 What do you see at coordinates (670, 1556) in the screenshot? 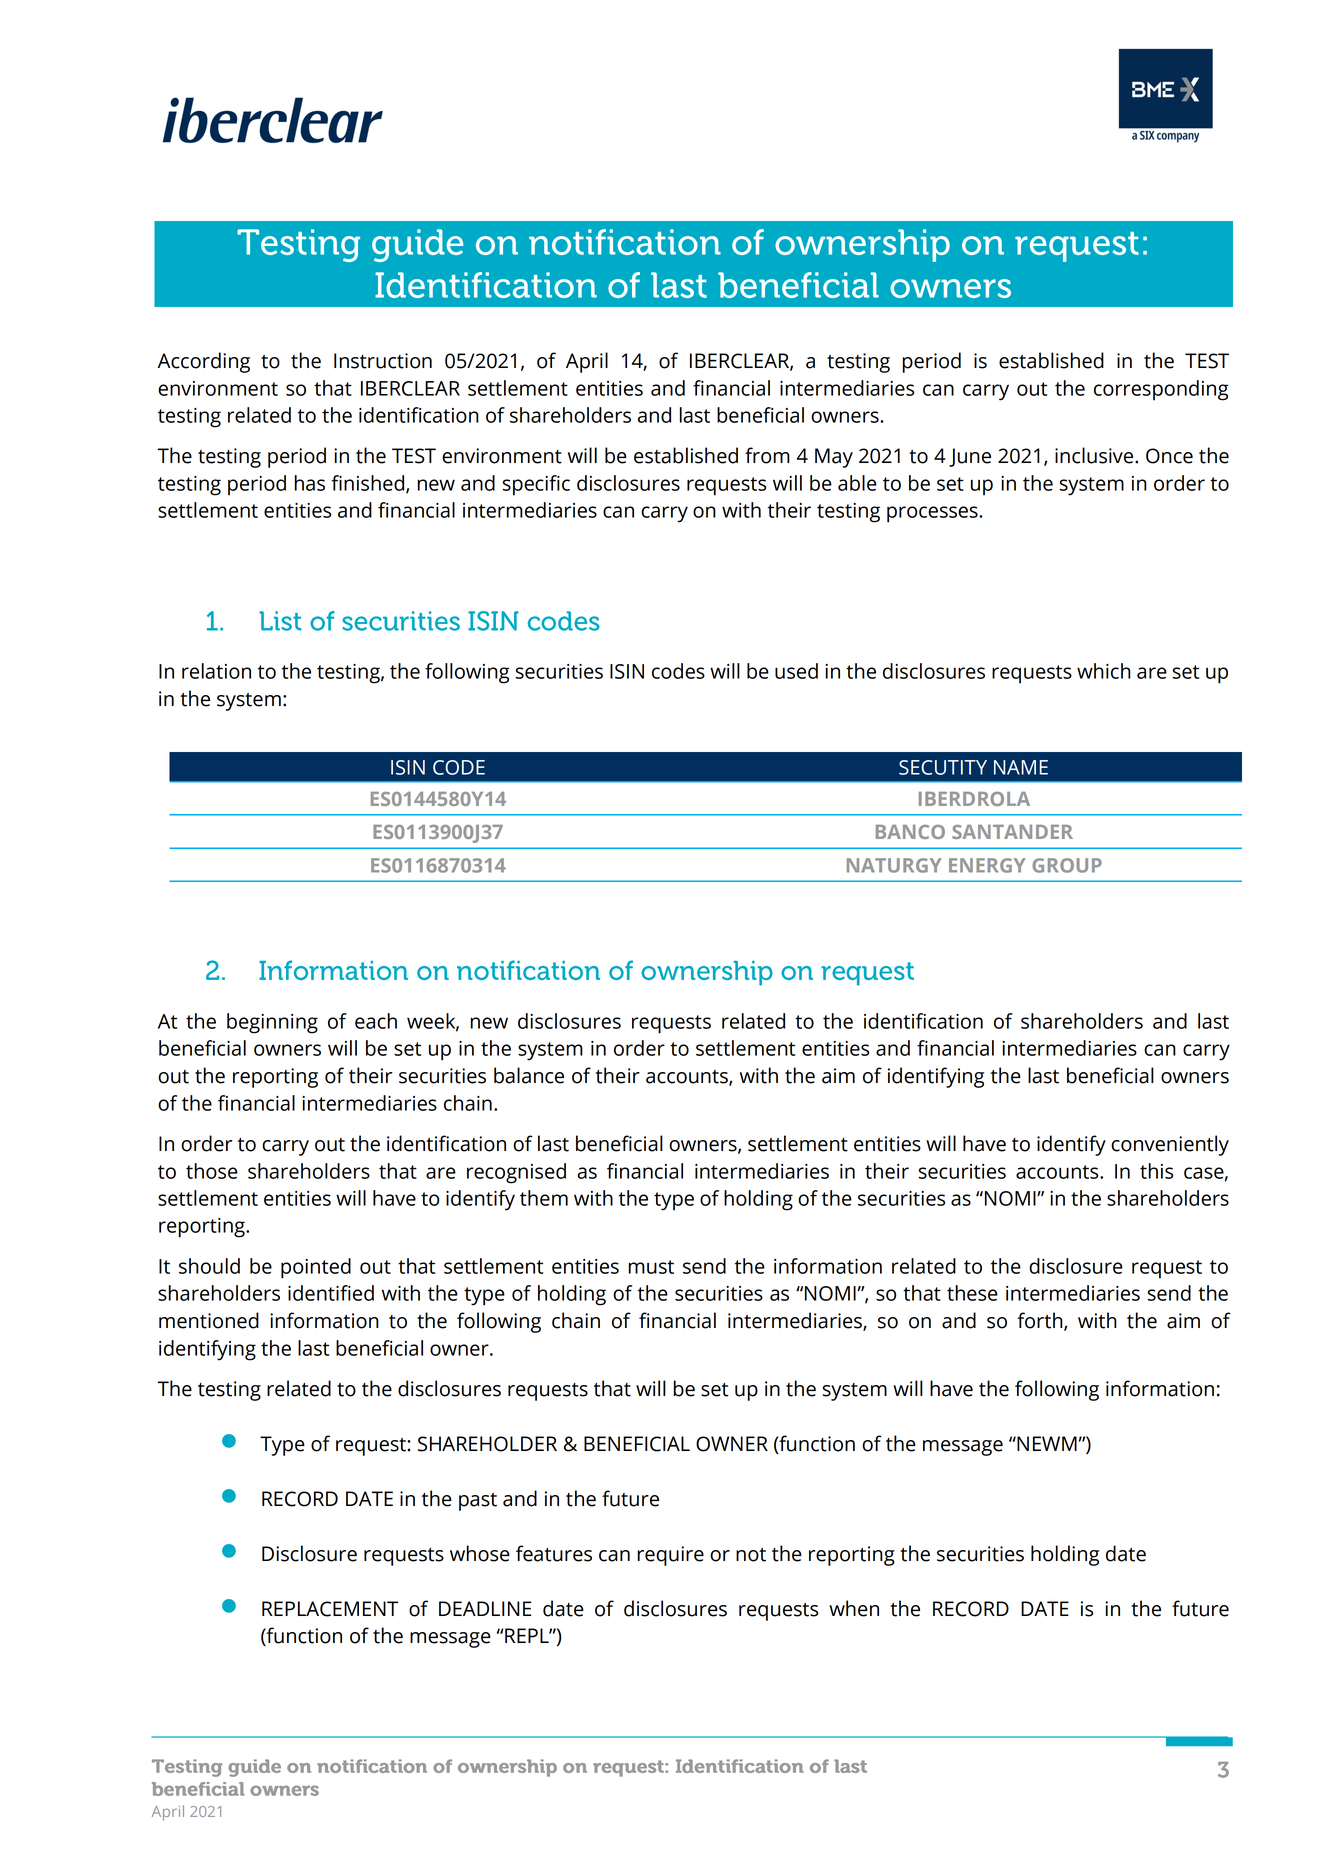
I see `require` at bounding box center [670, 1556].
